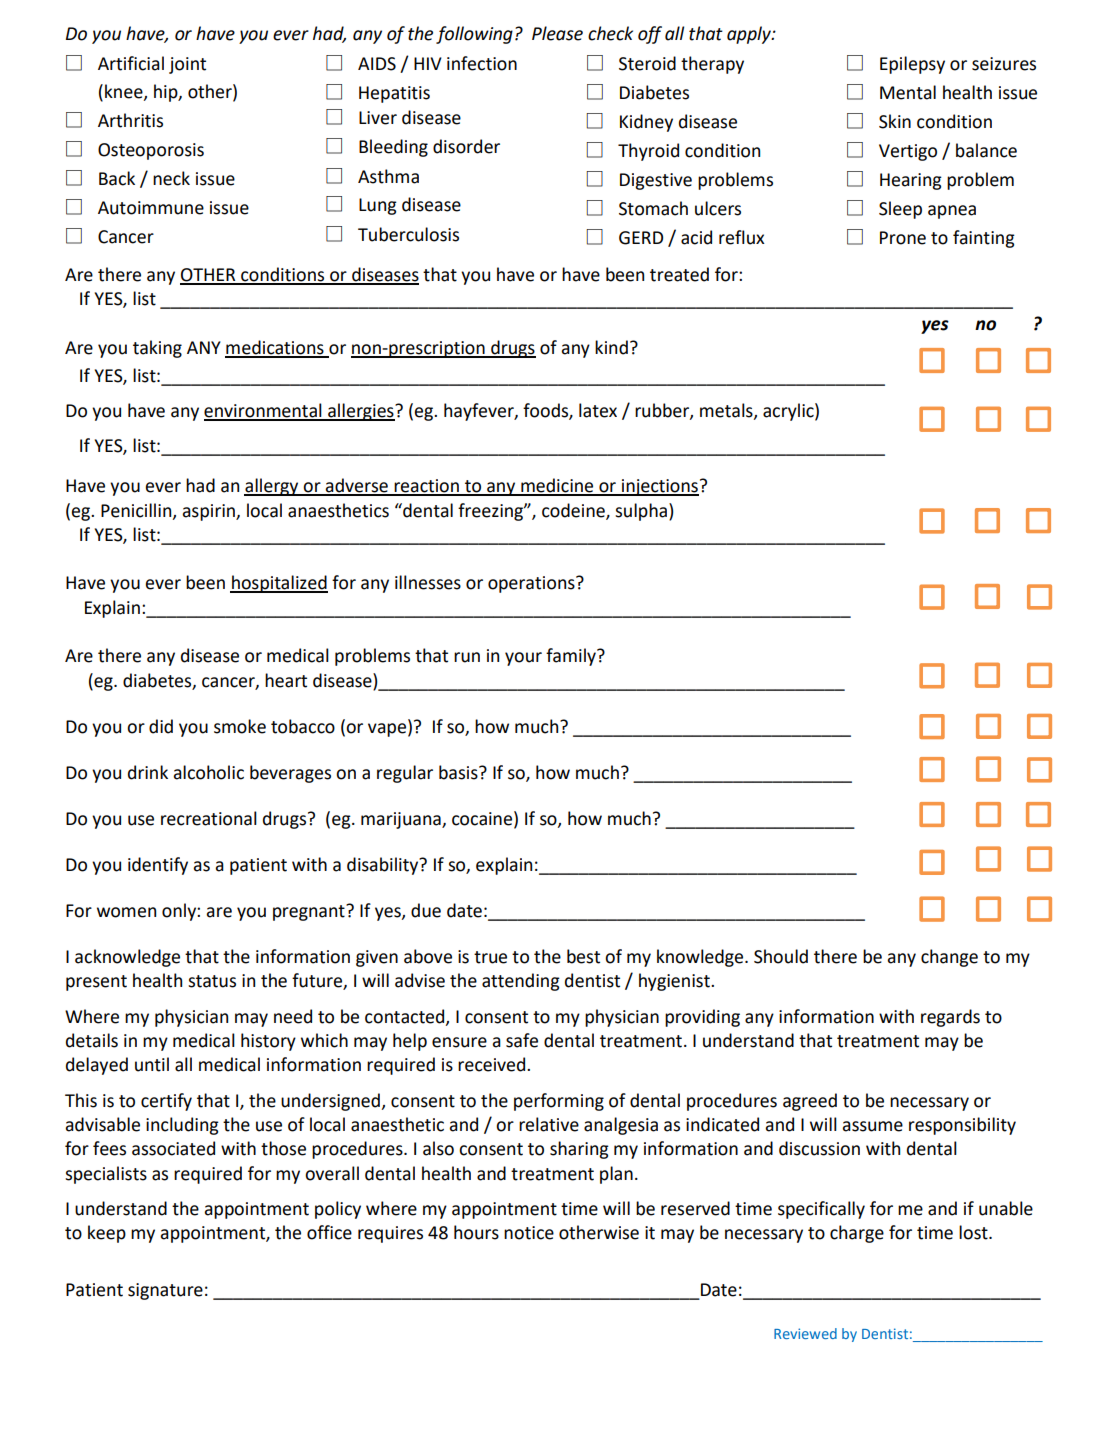  I want to click on Please, so click(557, 33).
